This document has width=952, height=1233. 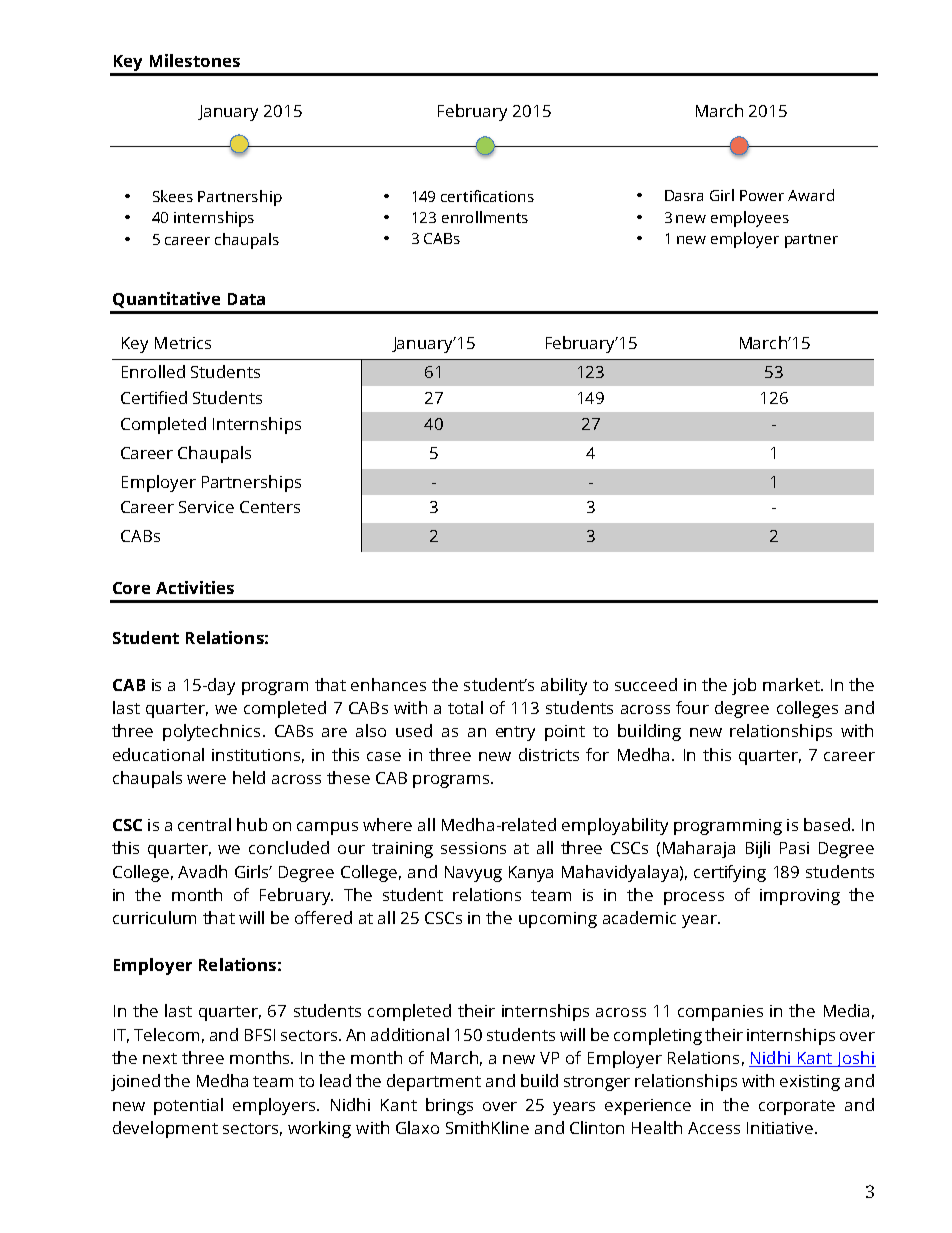 I want to click on Milestones, so click(x=195, y=60).
